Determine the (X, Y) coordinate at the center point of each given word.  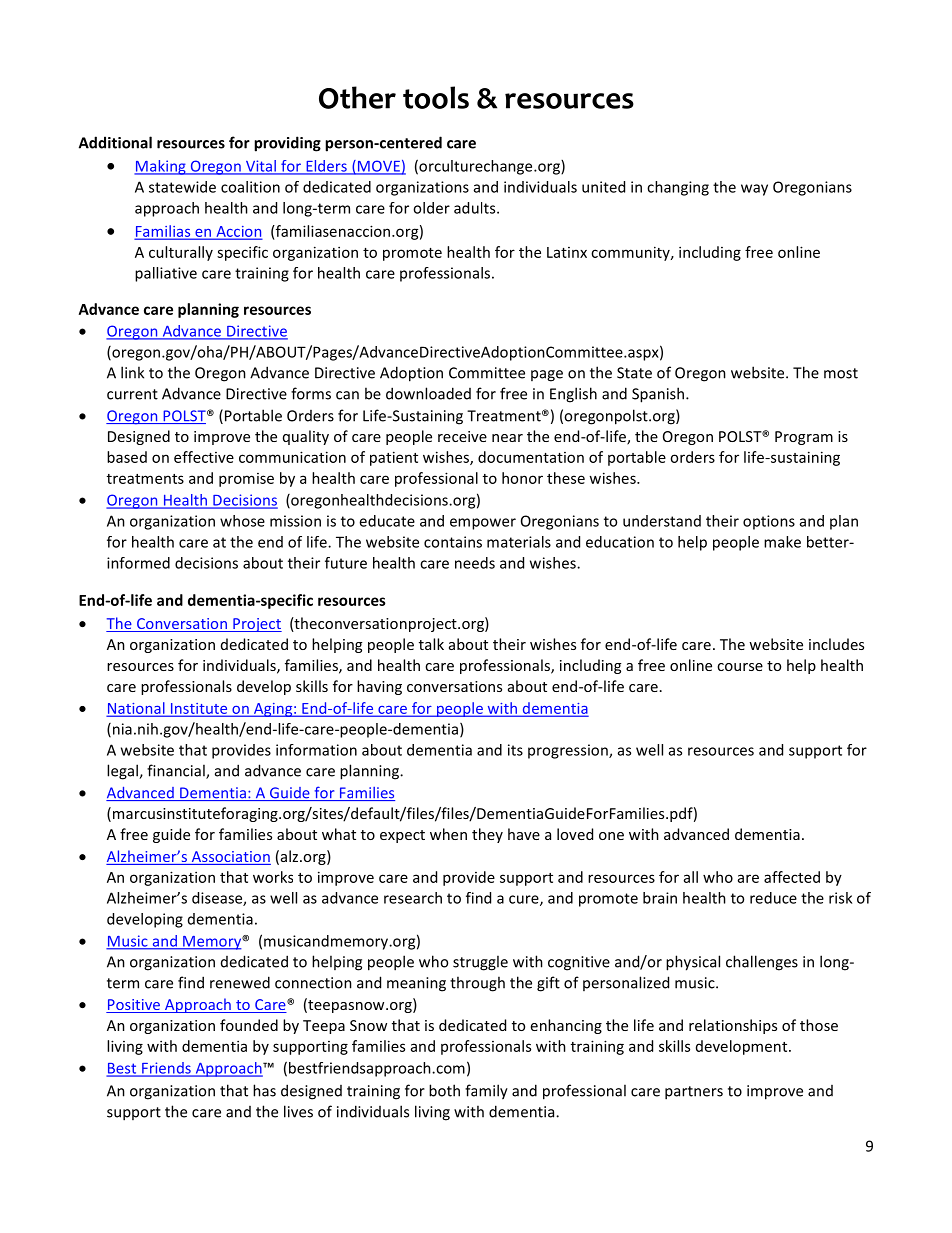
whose (242, 521)
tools (436, 97)
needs (475, 563)
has (264, 1090)
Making (161, 167)
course (740, 667)
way (754, 190)
